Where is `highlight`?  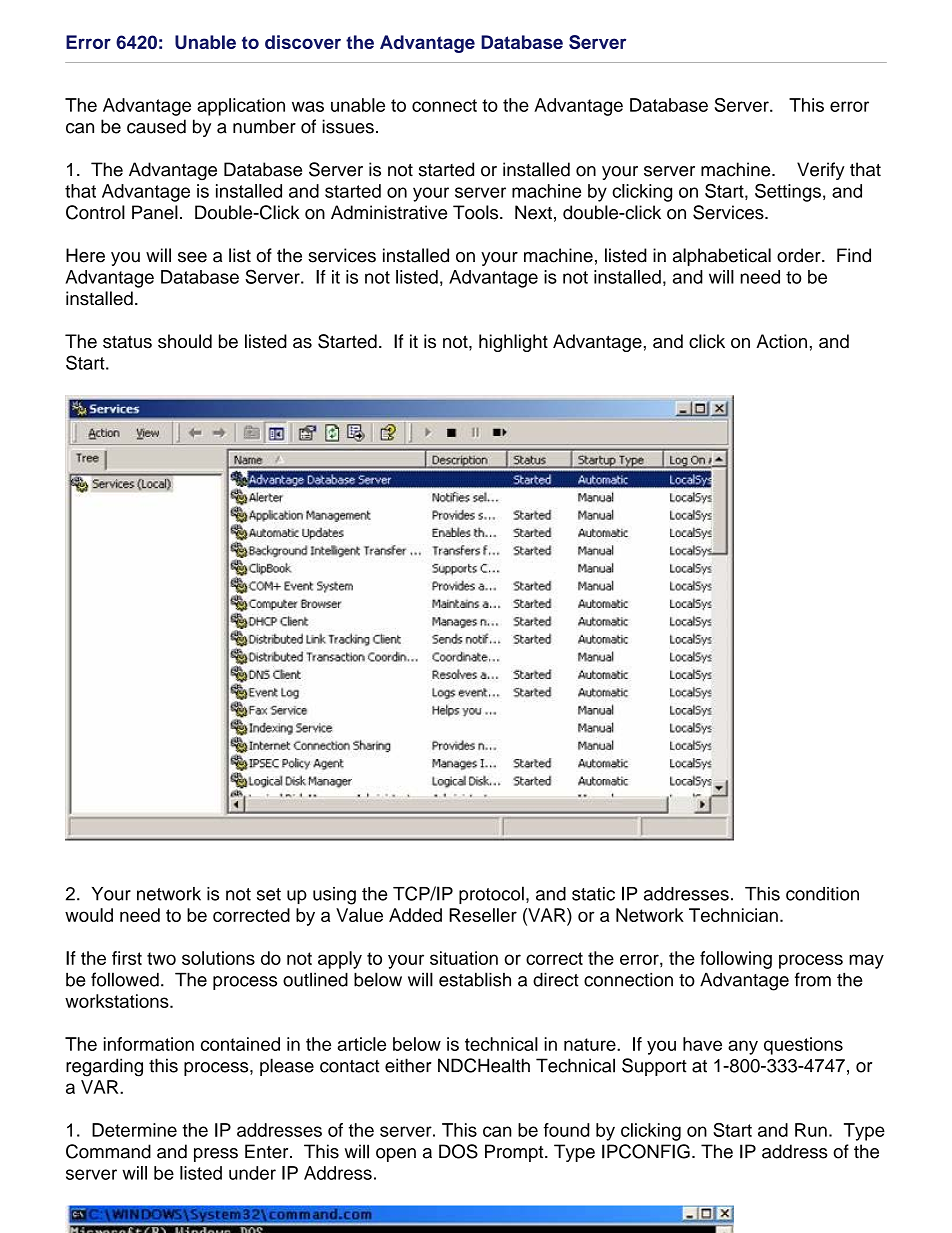 highlight is located at coordinates (513, 343).
